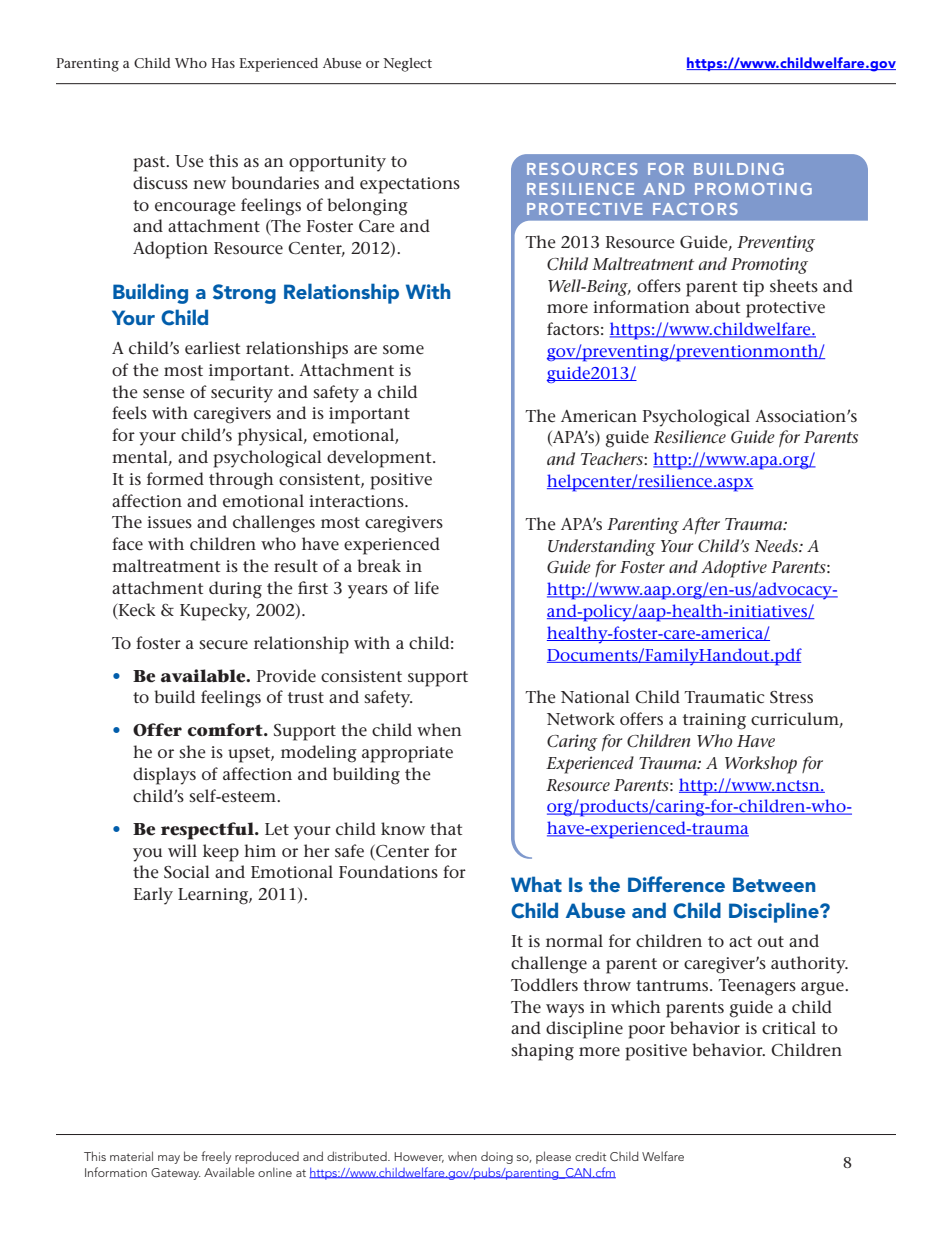  What do you see at coordinates (407, 65) in the page?
I see `Neglect` at bounding box center [407, 65].
